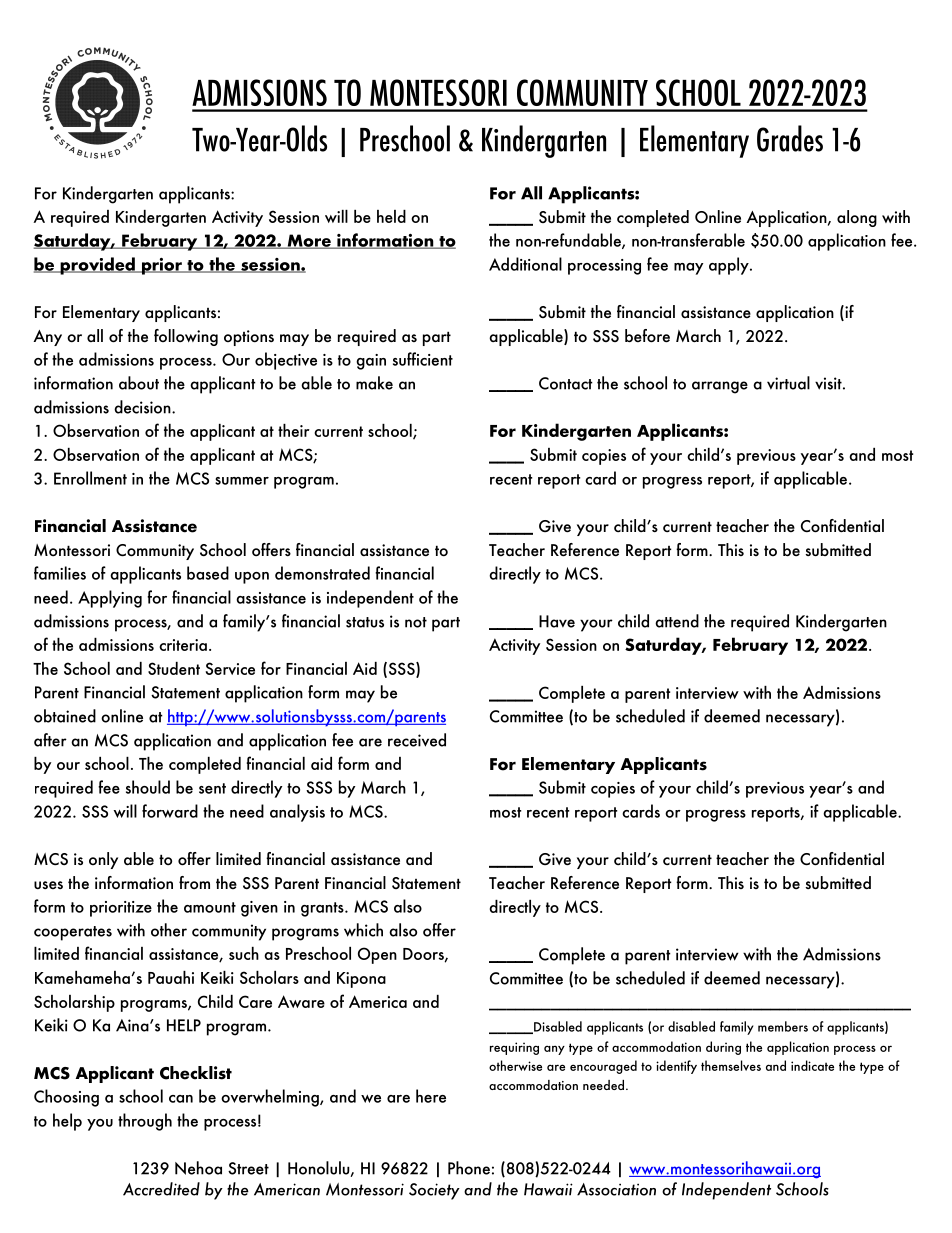 This image has height=1233, width=952. I want to click on Accredited, so click(161, 1189).
